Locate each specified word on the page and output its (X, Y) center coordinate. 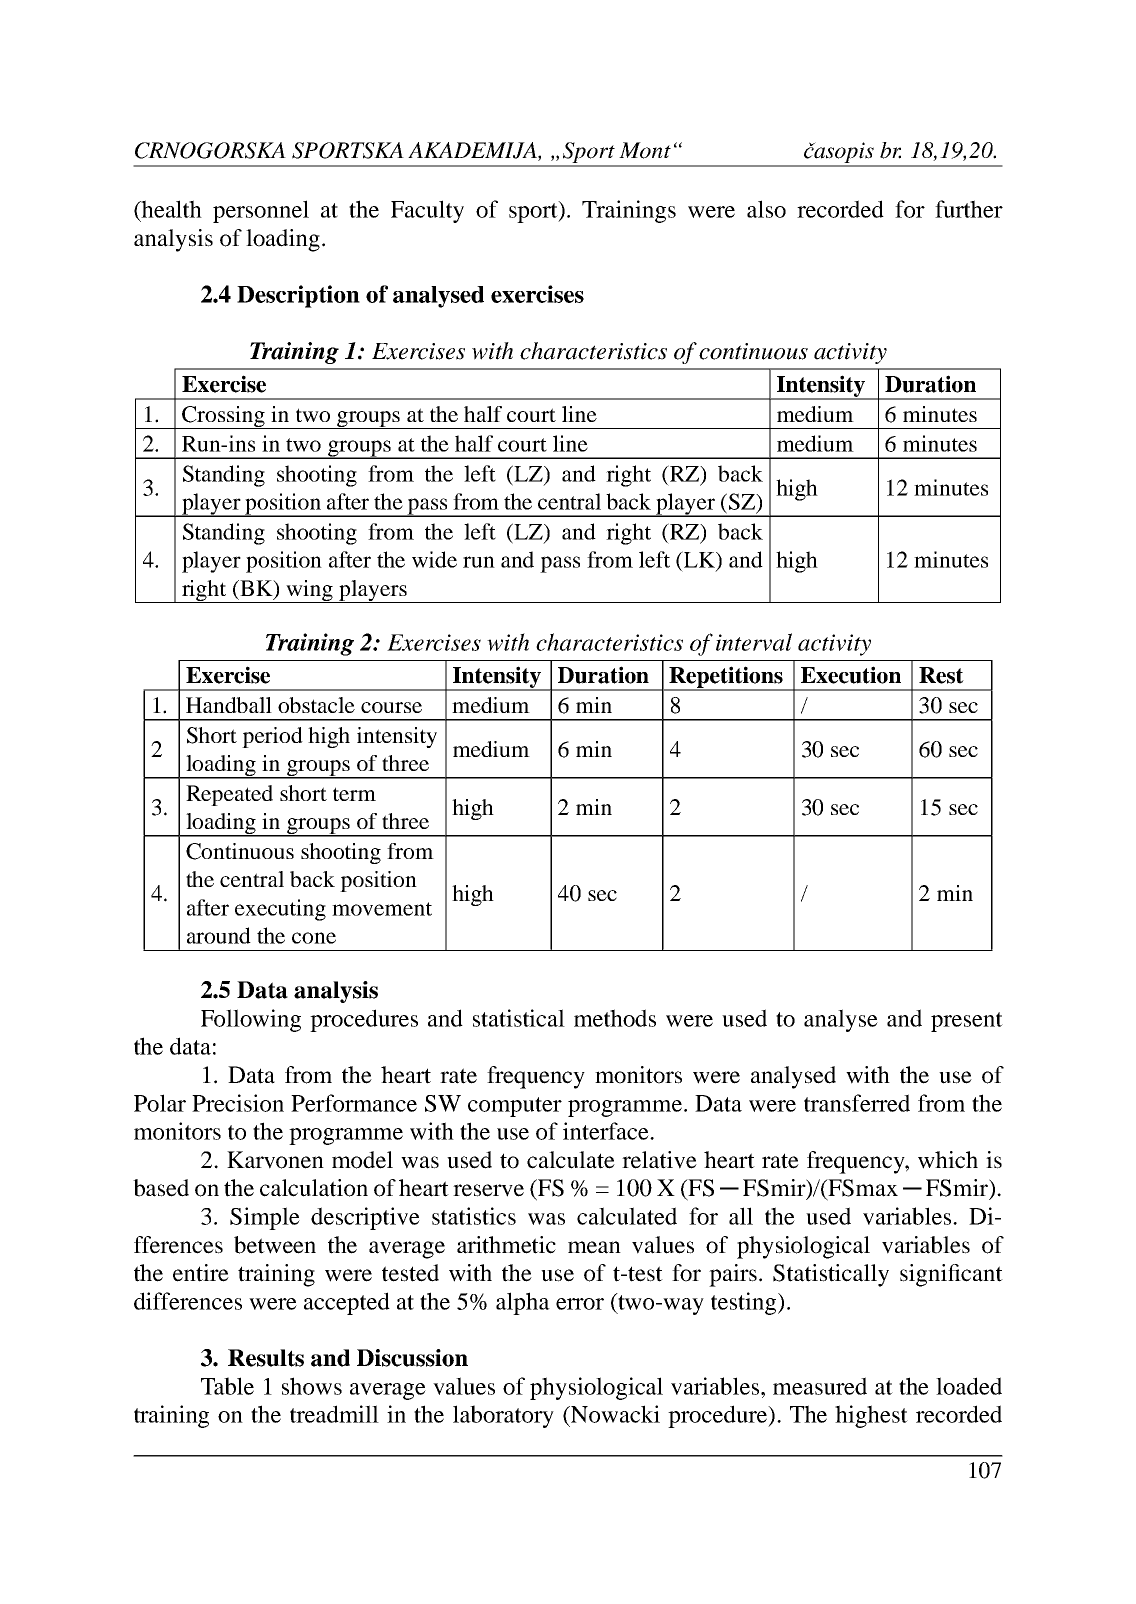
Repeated (229, 795)
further (969, 209)
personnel (261, 211)
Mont (645, 150)
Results (266, 1358)
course (391, 707)
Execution (851, 675)
